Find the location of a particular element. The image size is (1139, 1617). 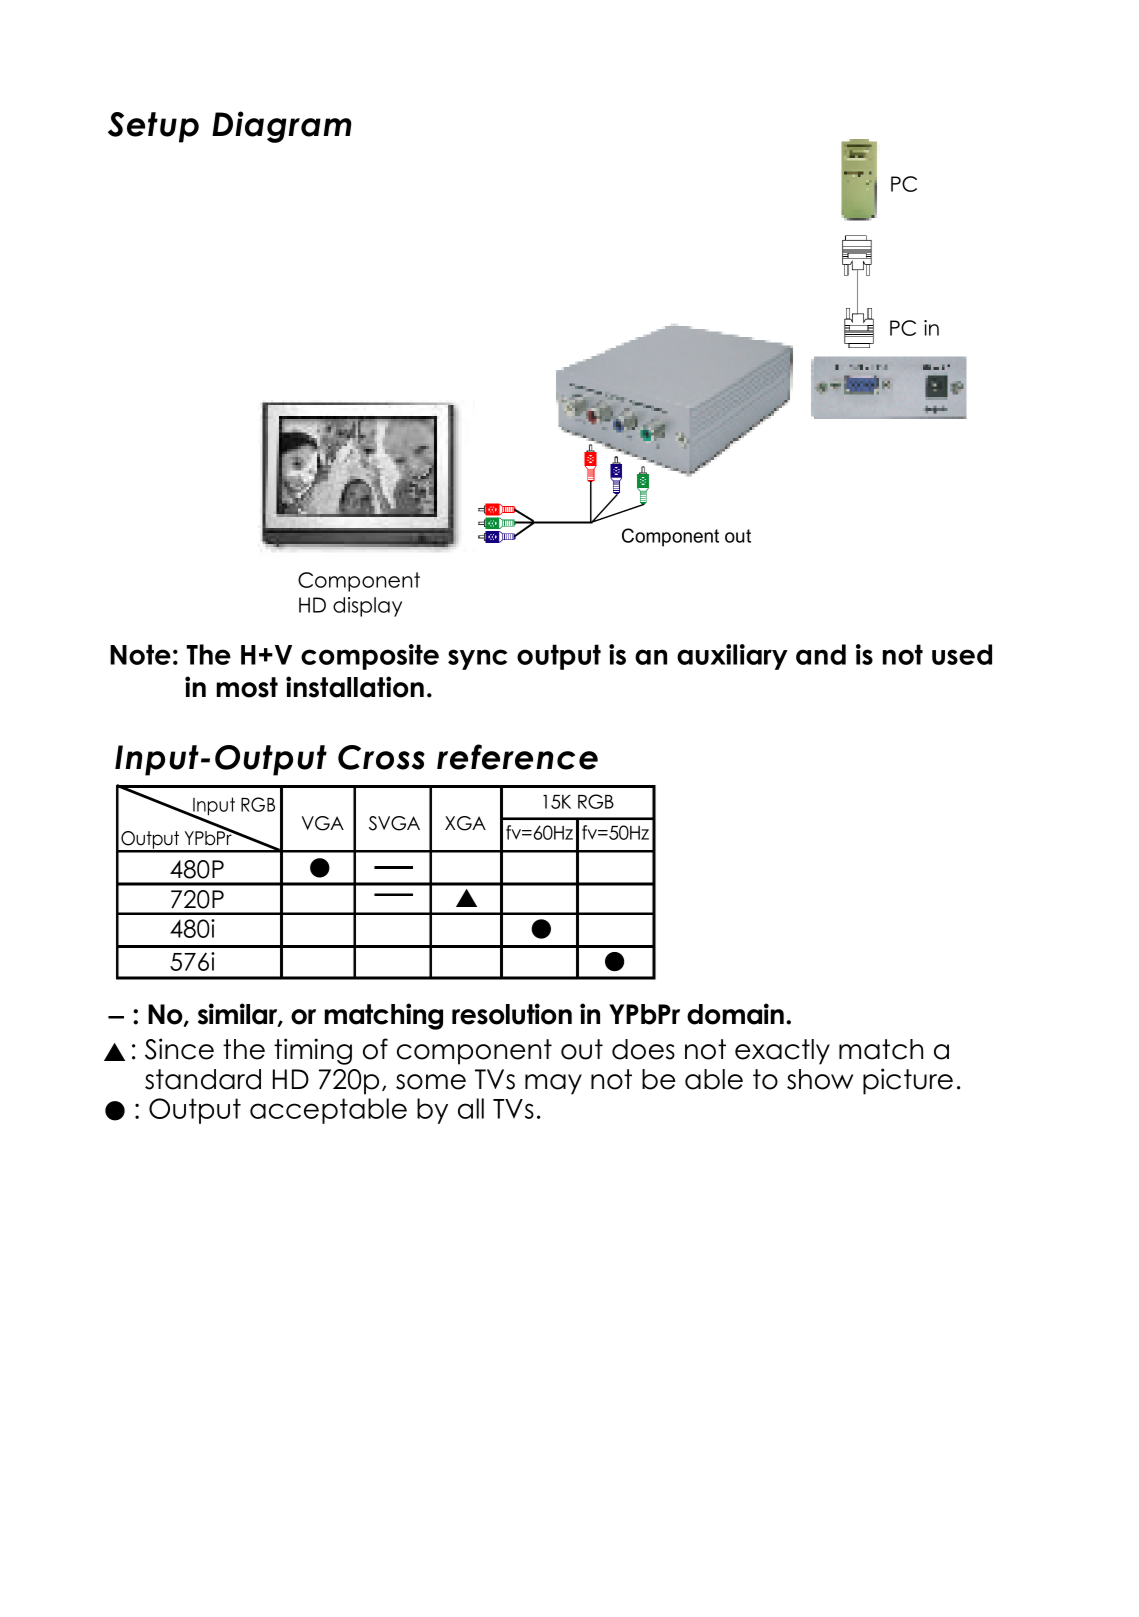

used is located at coordinates (962, 654).
